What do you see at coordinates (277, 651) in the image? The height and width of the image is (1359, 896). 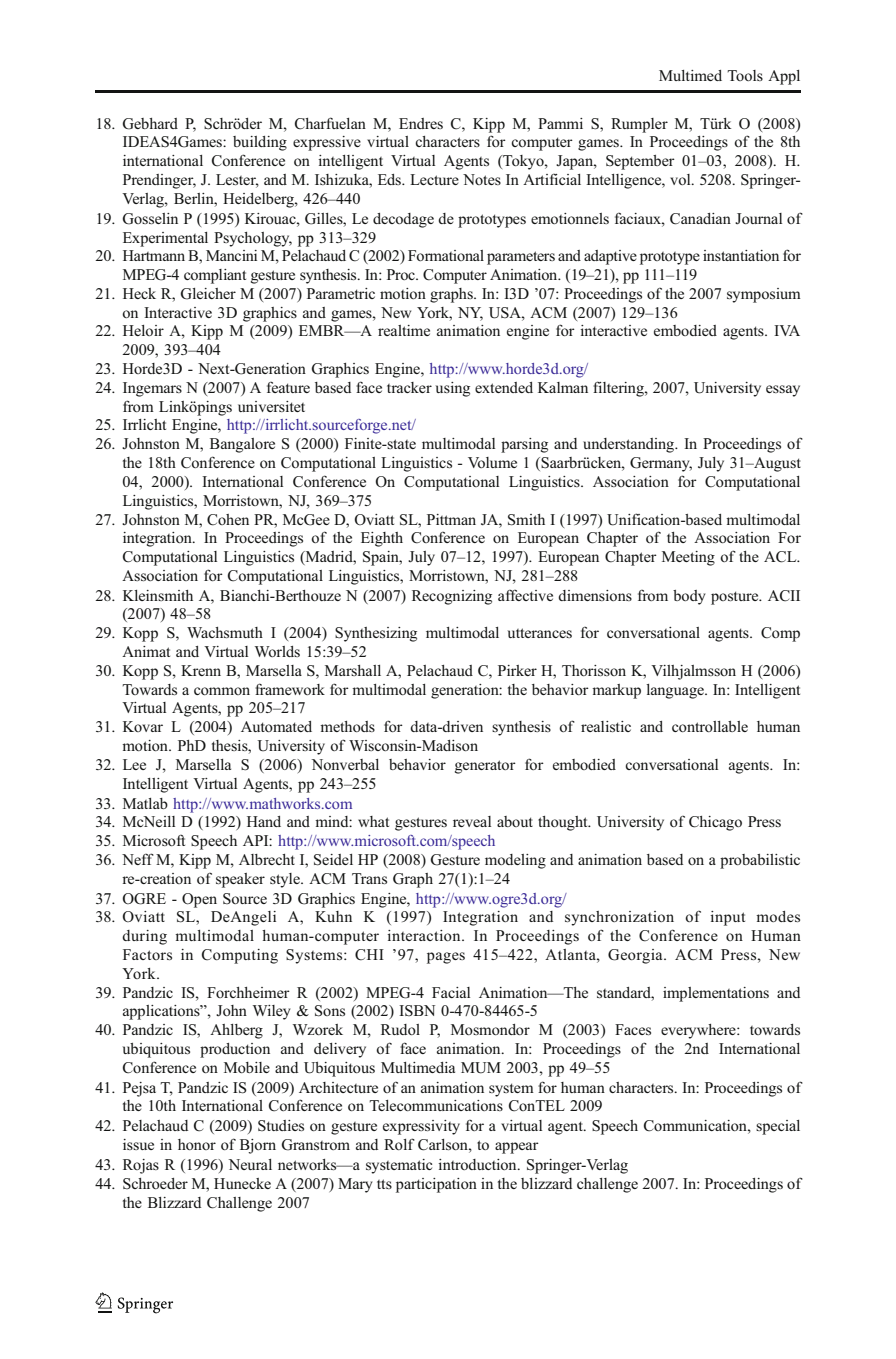 I see `Worlds` at bounding box center [277, 651].
